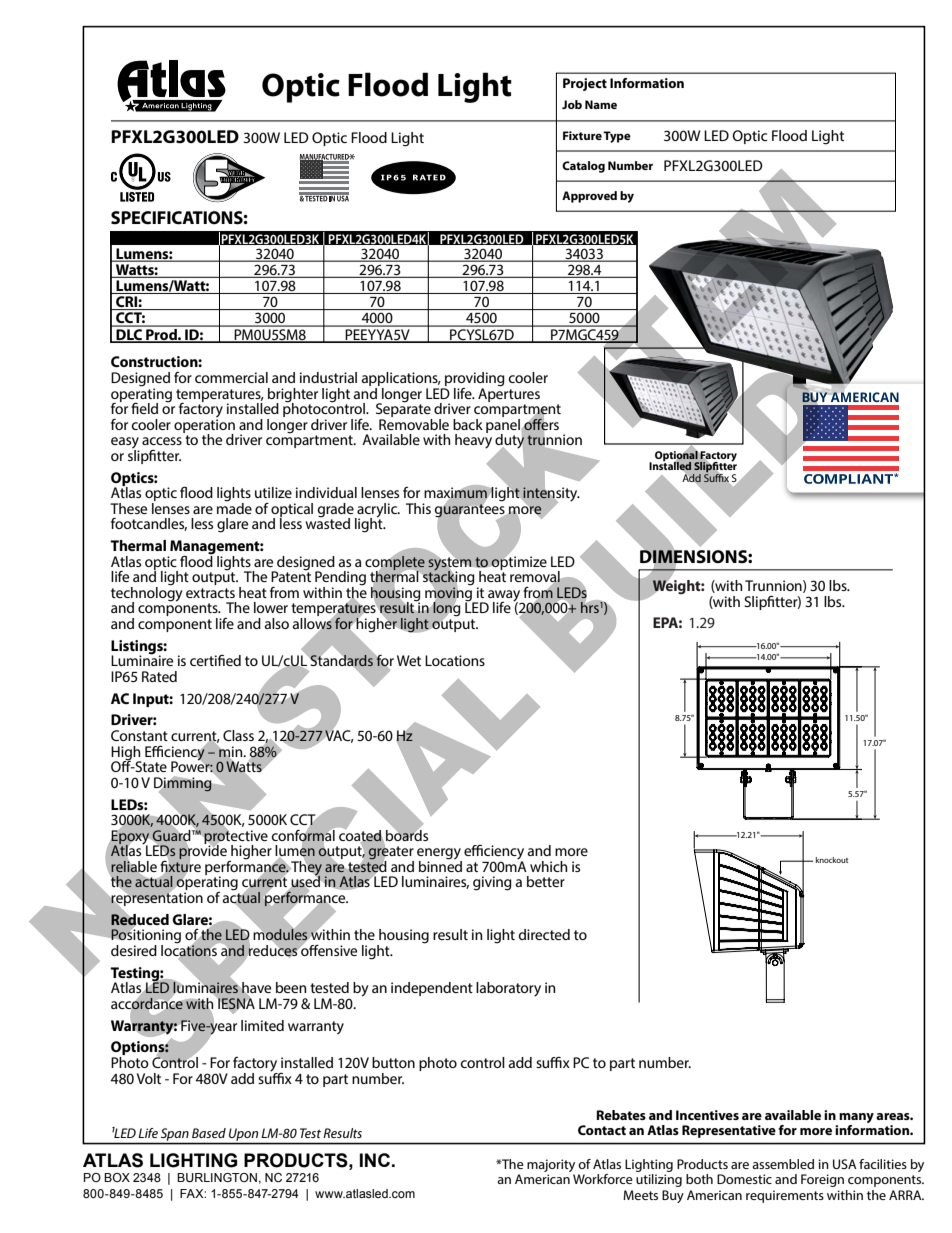  What do you see at coordinates (508, 989) in the screenshot?
I see `laboratory` at bounding box center [508, 989].
